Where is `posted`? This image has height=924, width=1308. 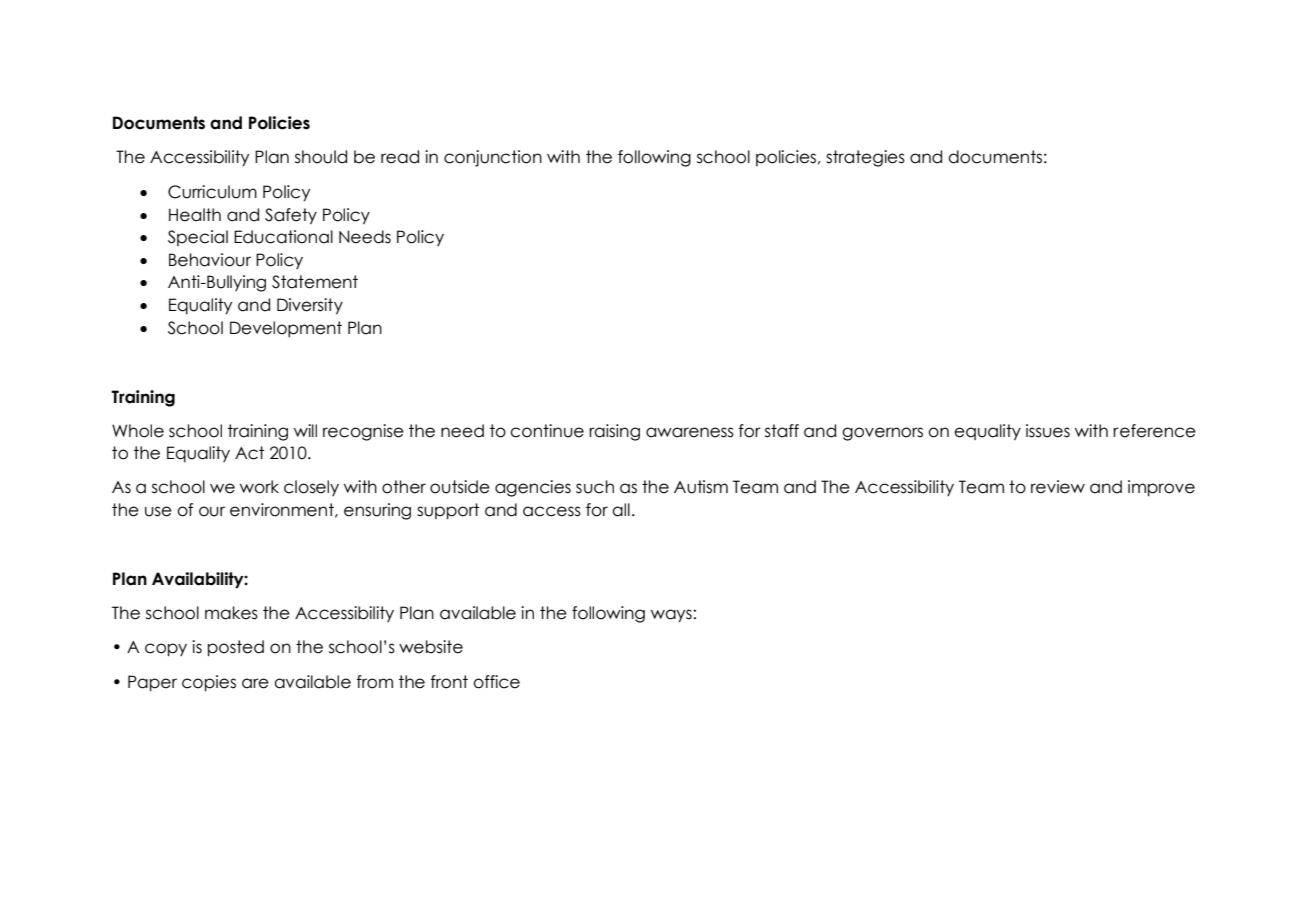
posted is located at coordinates (236, 648).
